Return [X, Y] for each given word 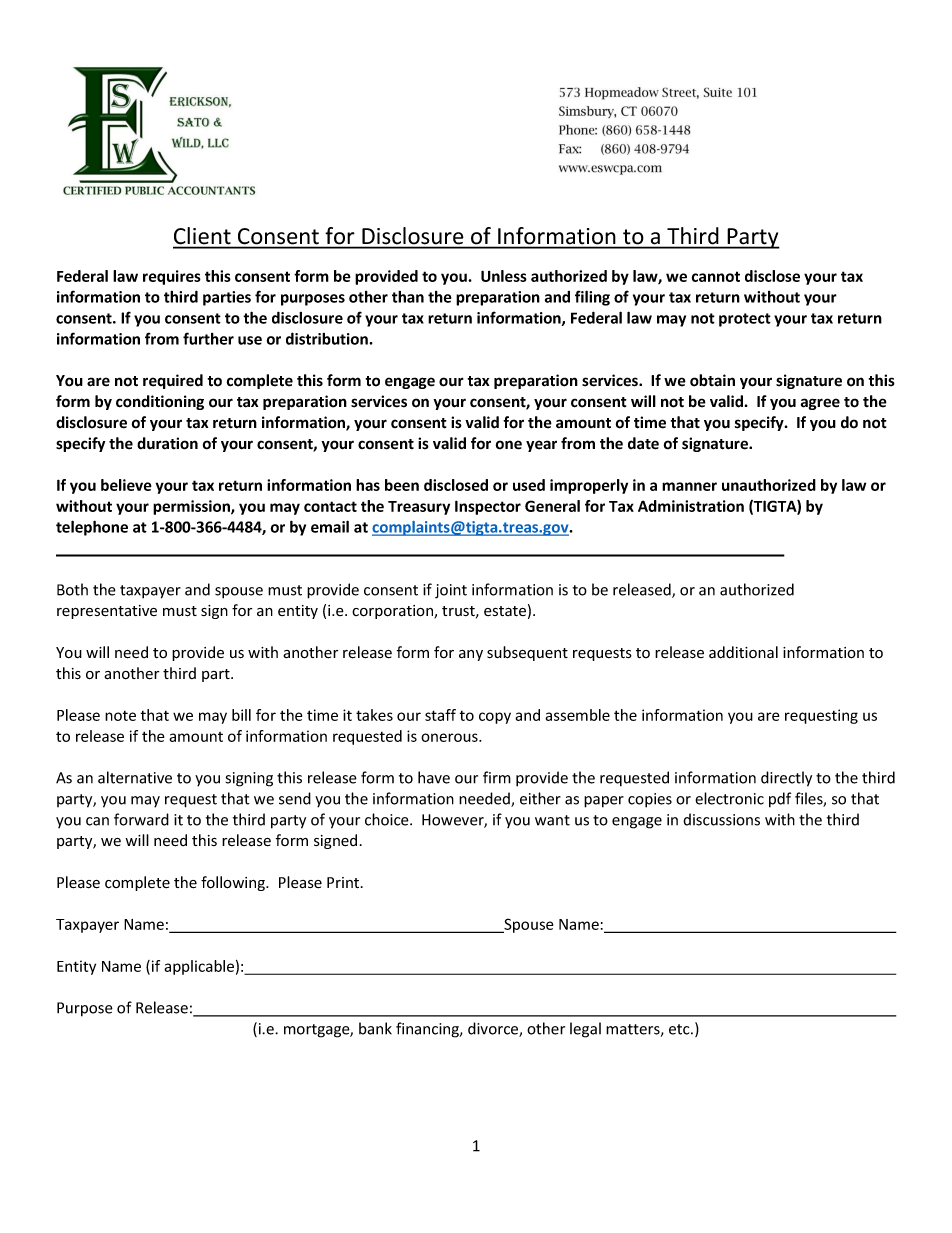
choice [388, 819]
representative [107, 612]
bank [375, 1028]
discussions [721, 819]
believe [126, 485]
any [471, 655]
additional [743, 652]
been [402, 485]
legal [585, 1030]
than [408, 297]
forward [141, 819]
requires [172, 277]
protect [745, 320]
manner [689, 486]
